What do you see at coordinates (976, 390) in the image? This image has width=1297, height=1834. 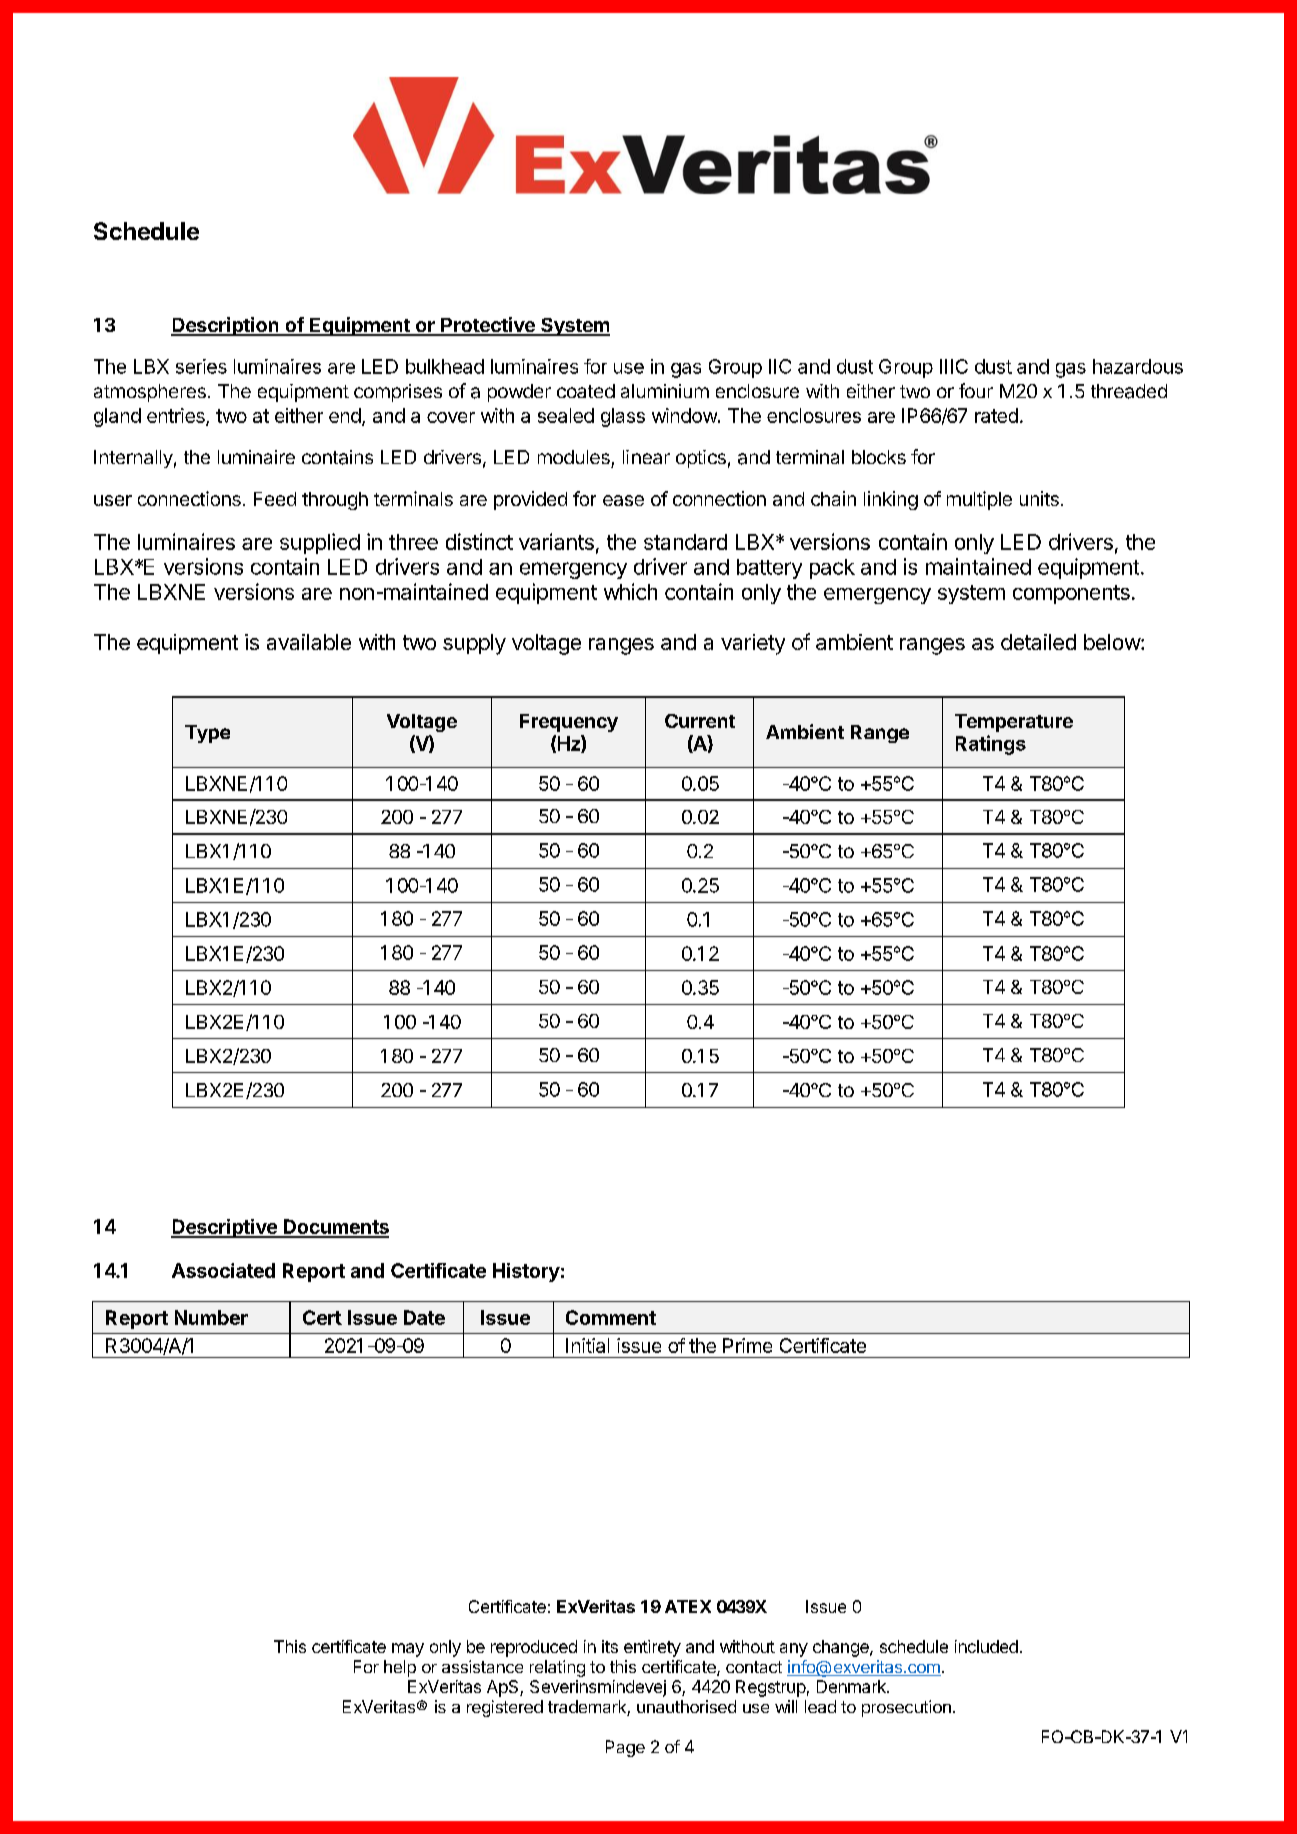 I see `four` at bounding box center [976, 390].
